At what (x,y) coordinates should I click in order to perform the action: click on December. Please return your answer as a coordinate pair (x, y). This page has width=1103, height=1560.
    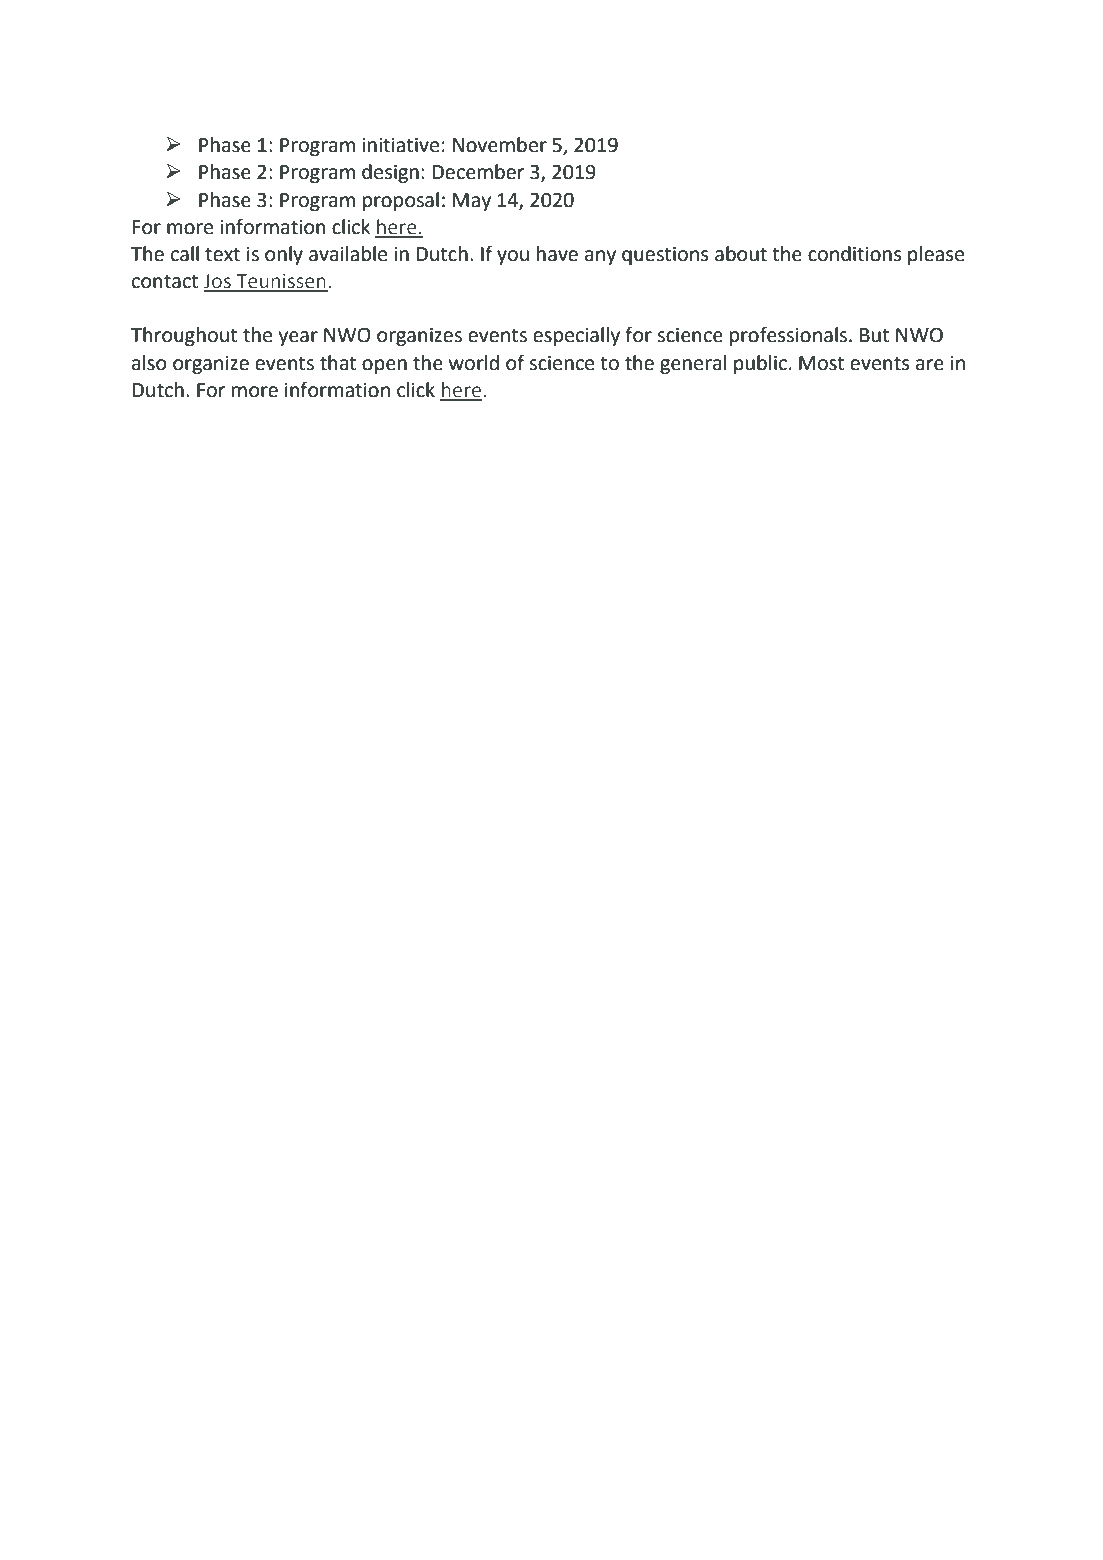
    Looking at the image, I should click on (478, 172).
